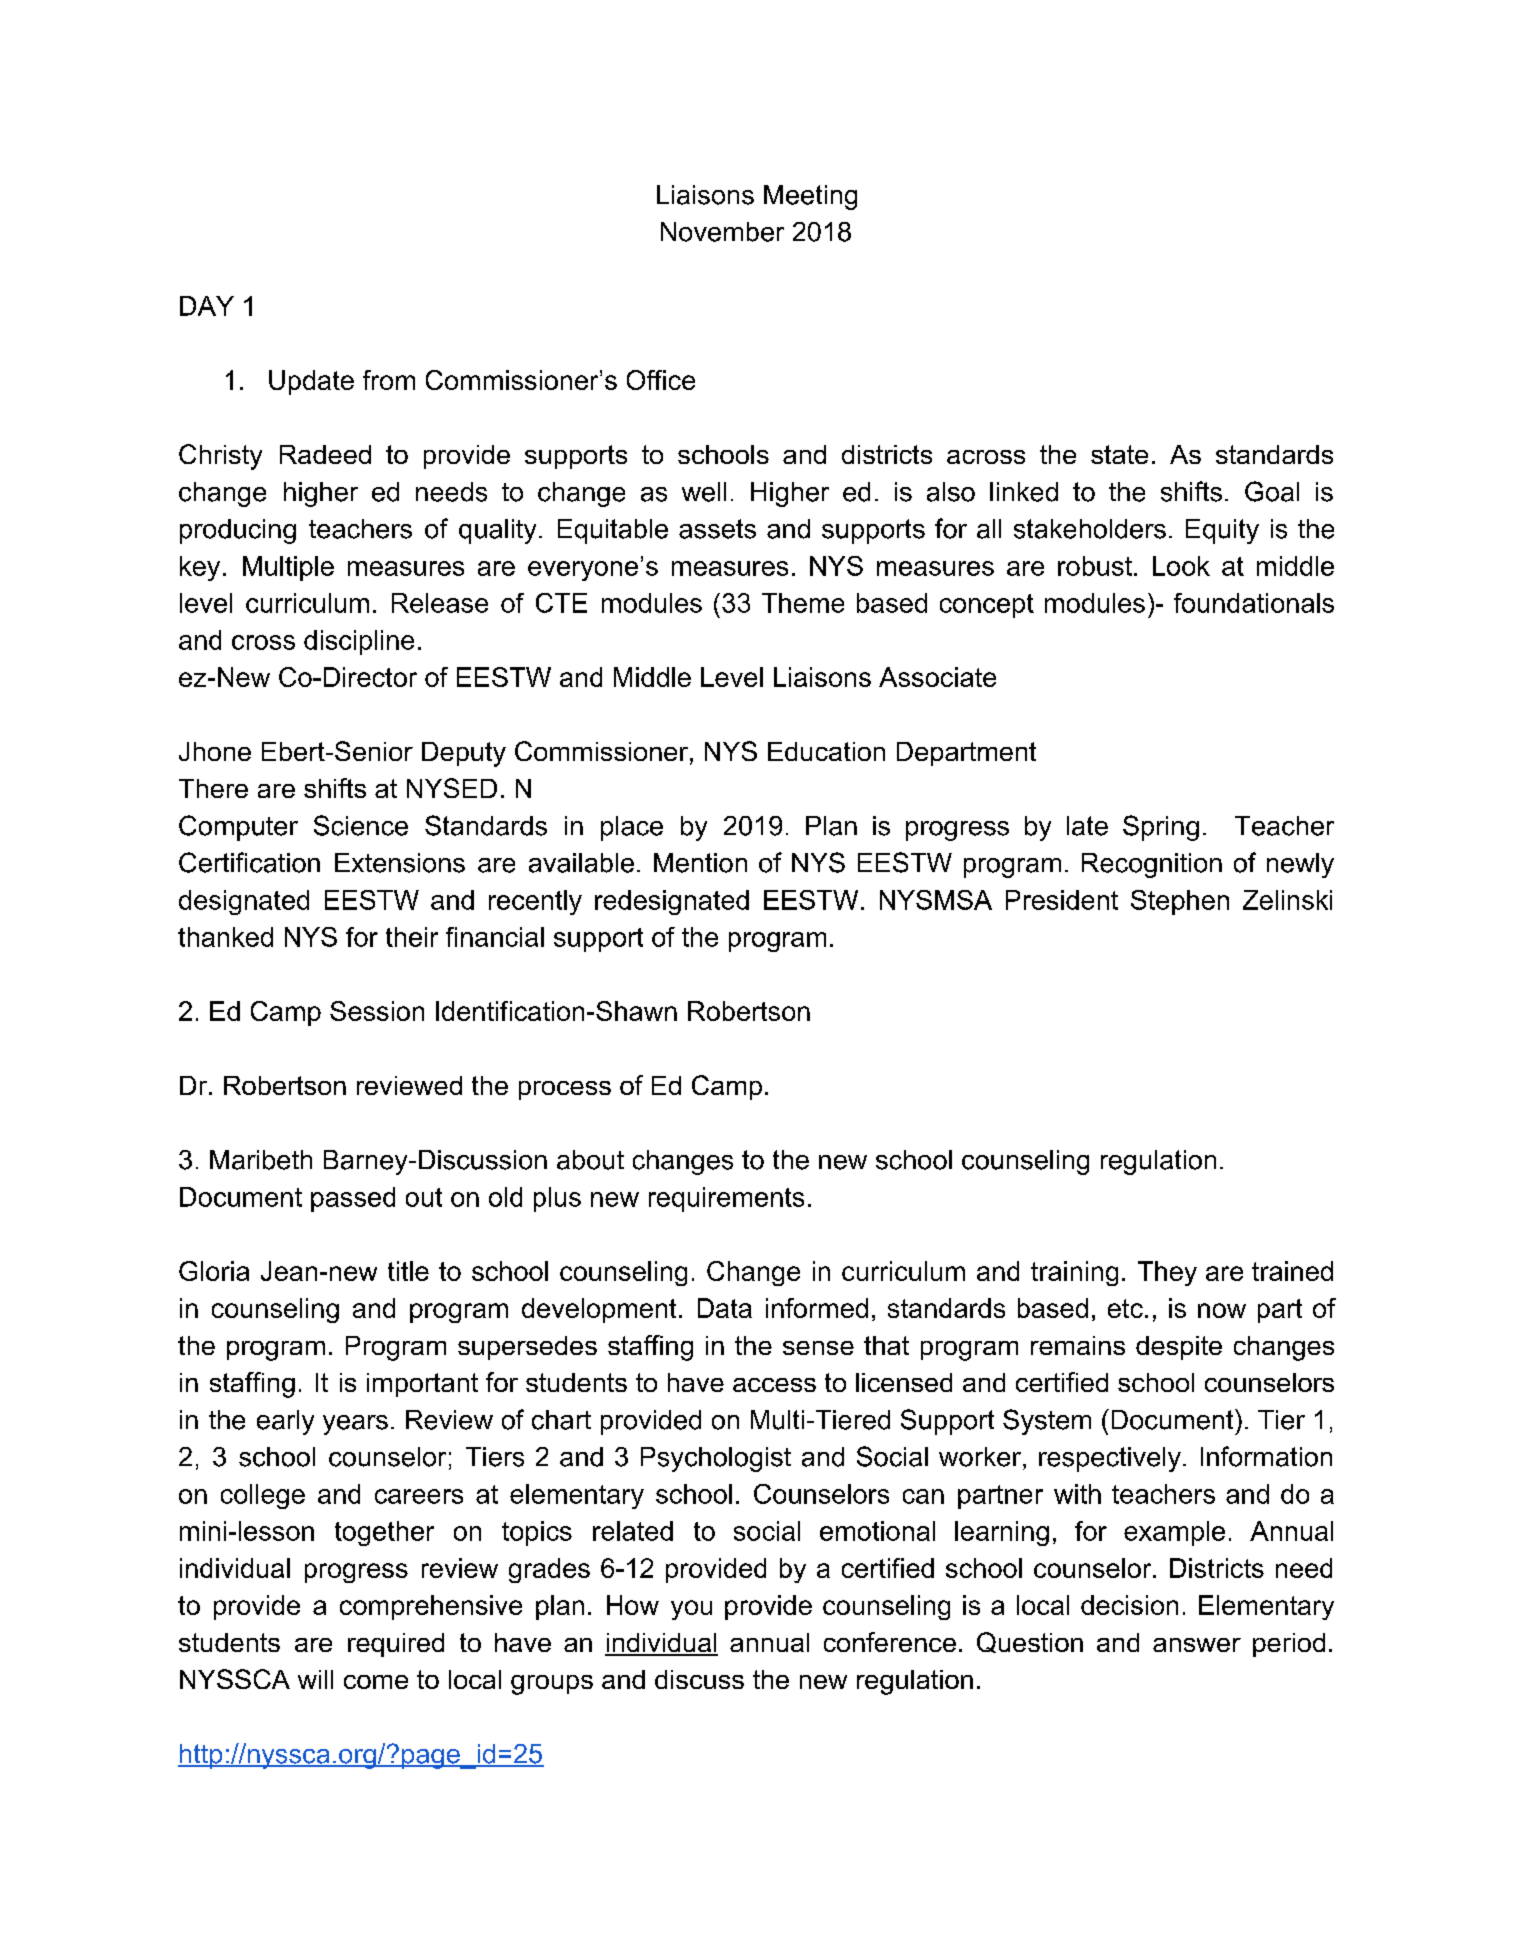 This image has width=1514, height=1960. I want to click on passed, so click(353, 1199).
